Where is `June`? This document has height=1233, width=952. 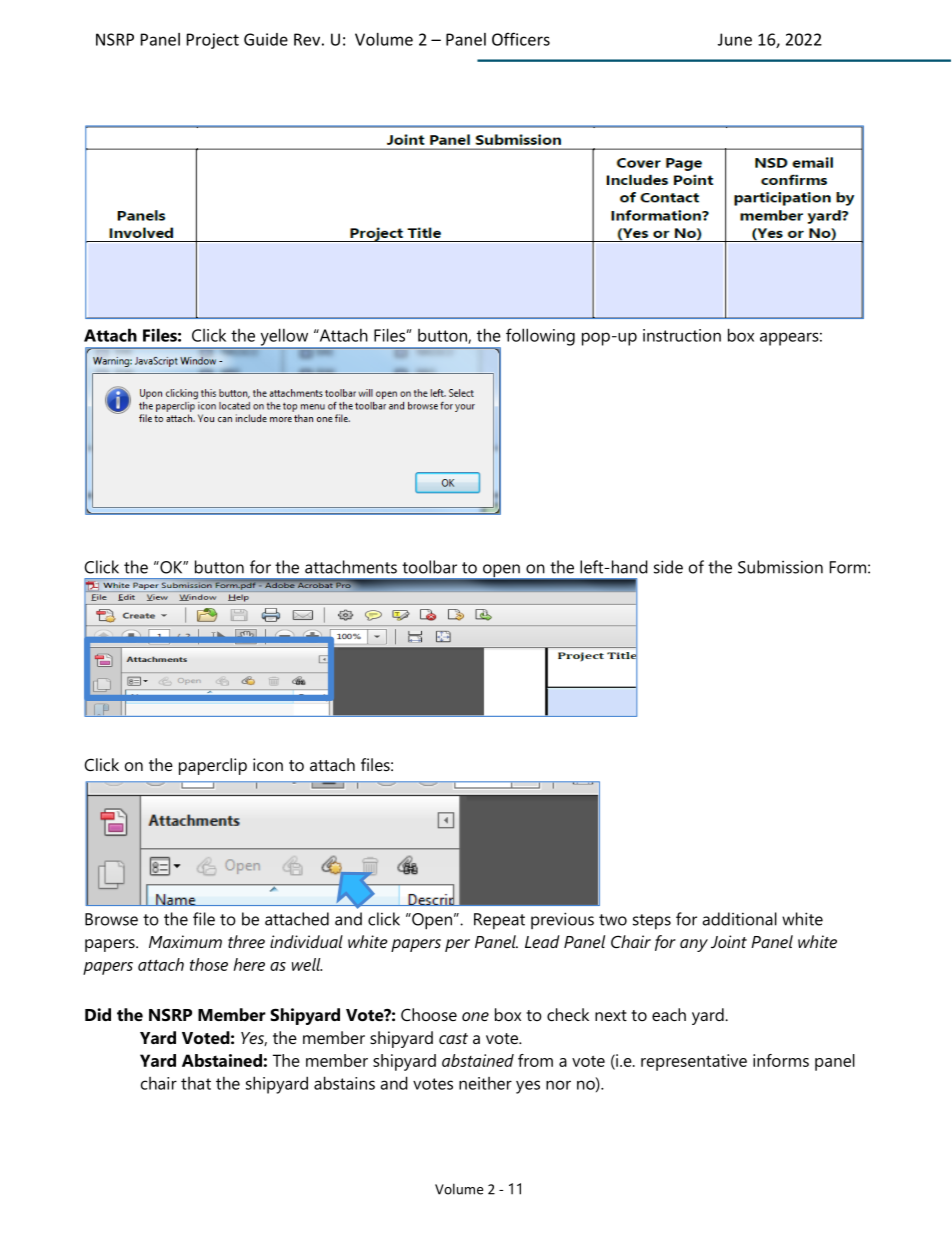 June is located at coordinates (735, 39).
